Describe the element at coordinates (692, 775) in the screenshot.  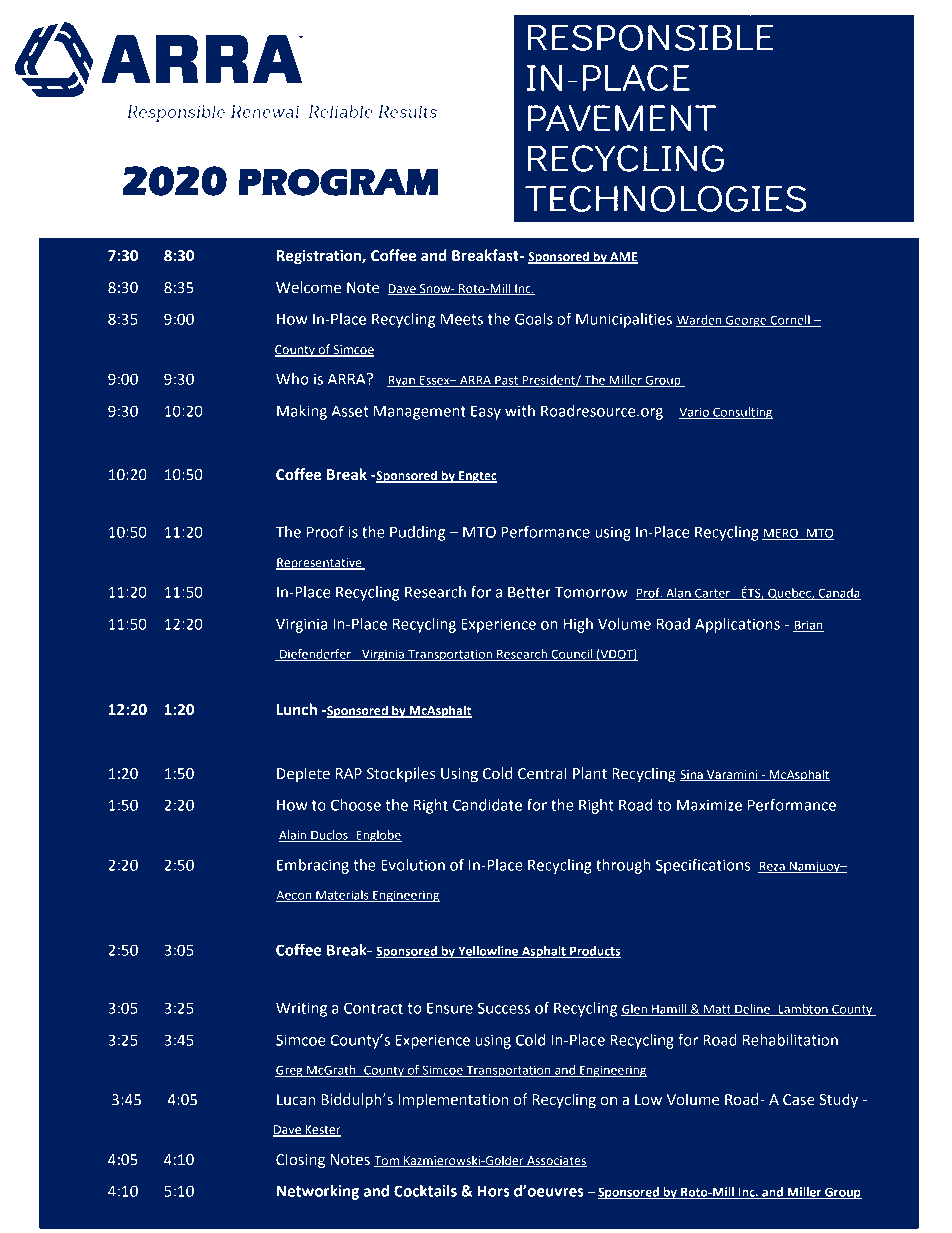
I see `Sina` at that location.
